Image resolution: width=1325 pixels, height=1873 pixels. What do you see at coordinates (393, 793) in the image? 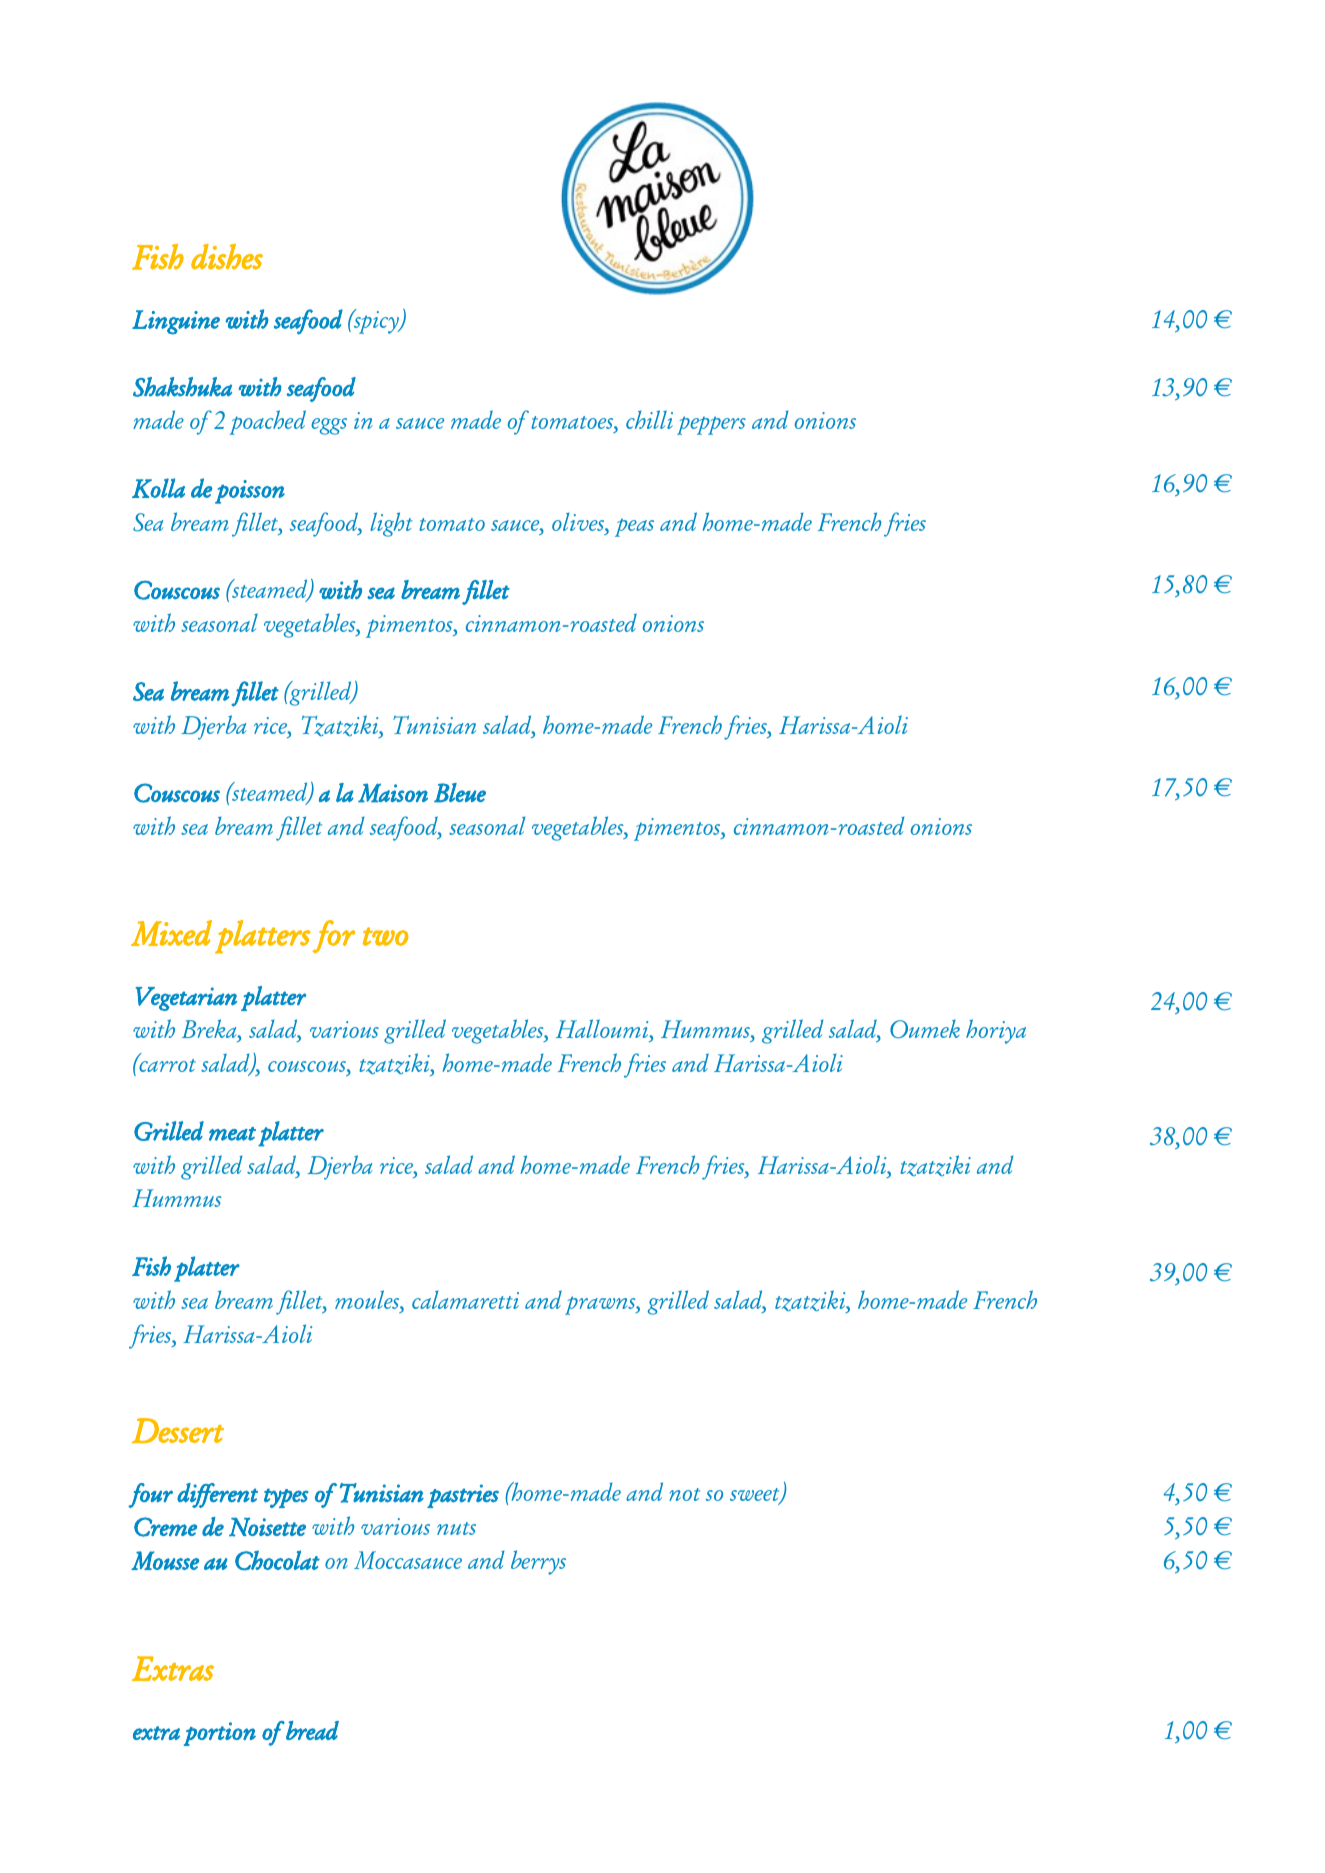
I see `Maison` at bounding box center [393, 793].
